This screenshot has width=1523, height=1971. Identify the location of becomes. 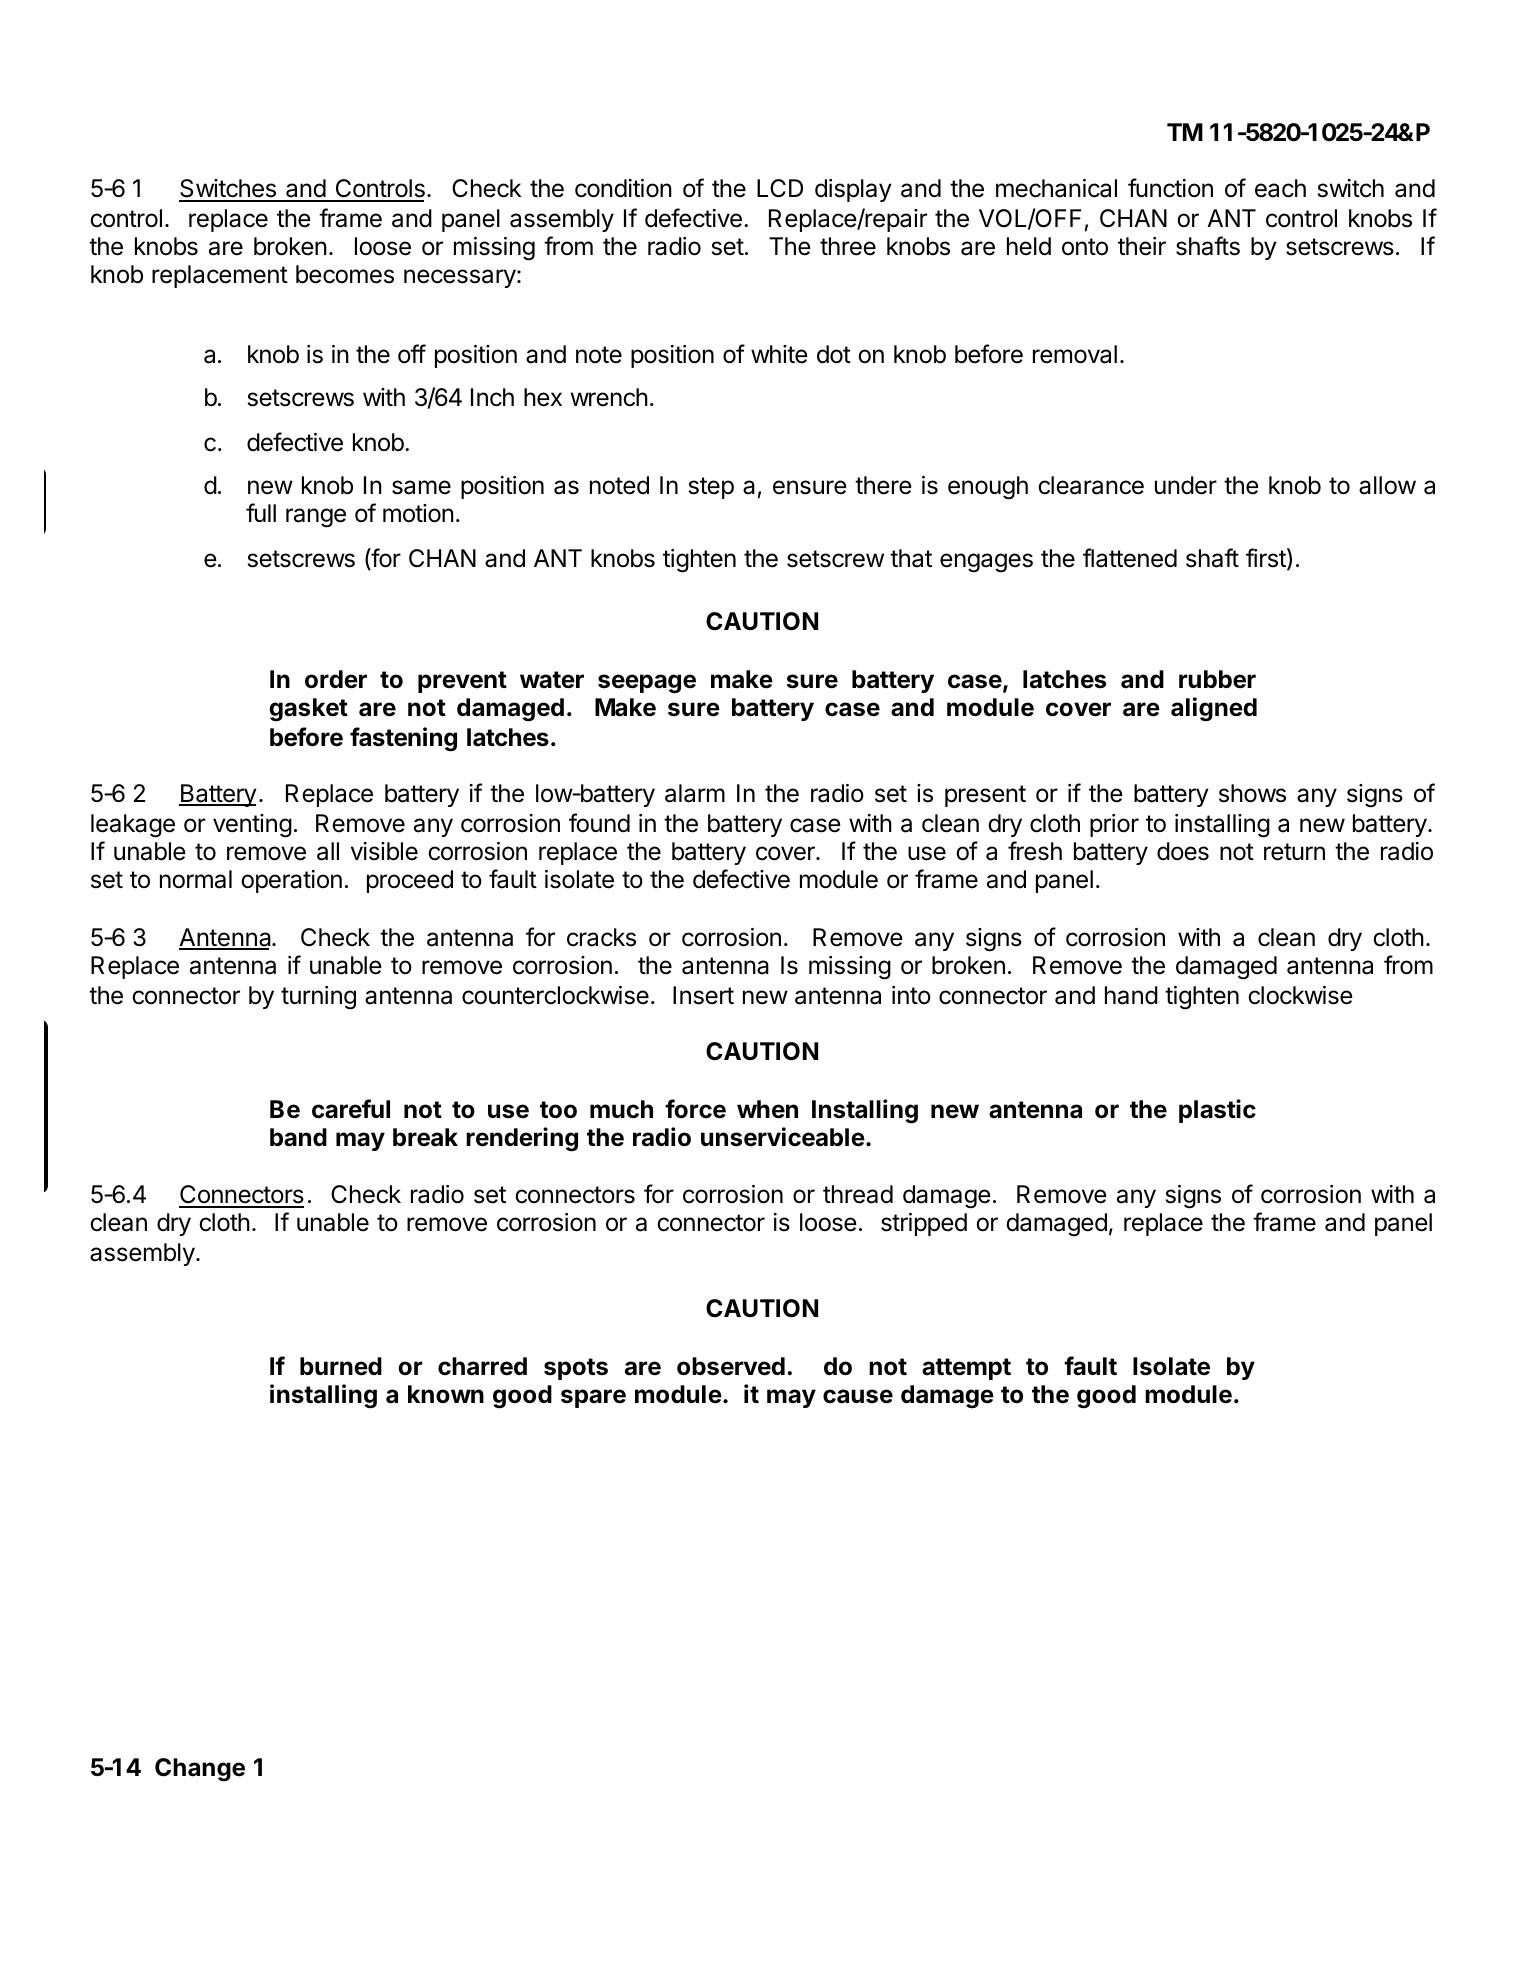
(345, 274).
